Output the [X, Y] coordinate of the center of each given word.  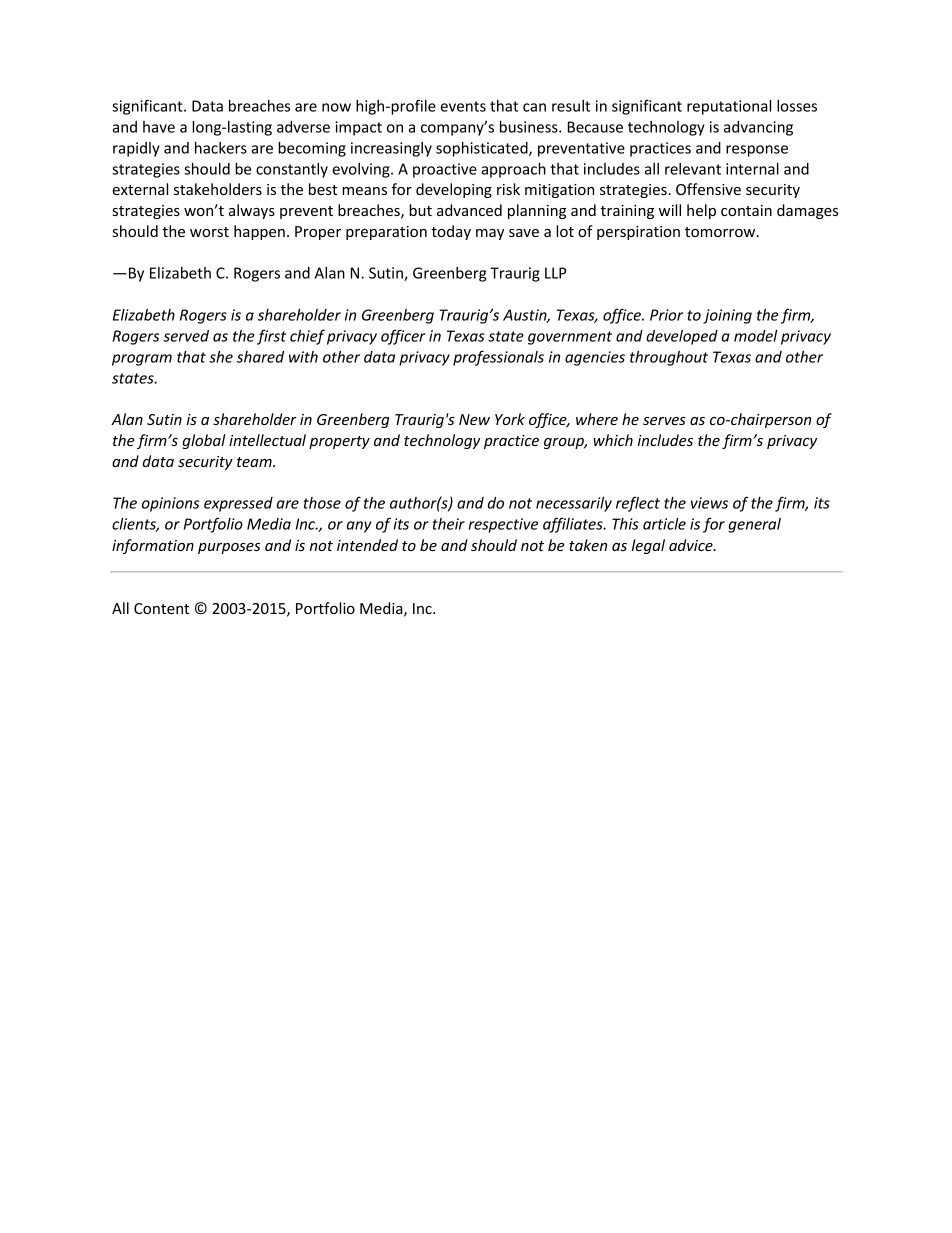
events [463, 106]
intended [367, 545]
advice [692, 545]
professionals [498, 358]
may [490, 234]
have [159, 127]
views [709, 503]
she [221, 357]
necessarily [574, 504]
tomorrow [721, 232]
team [255, 462]
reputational [729, 107]
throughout [669, 358]
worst [209, 232]
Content [161, 608]
